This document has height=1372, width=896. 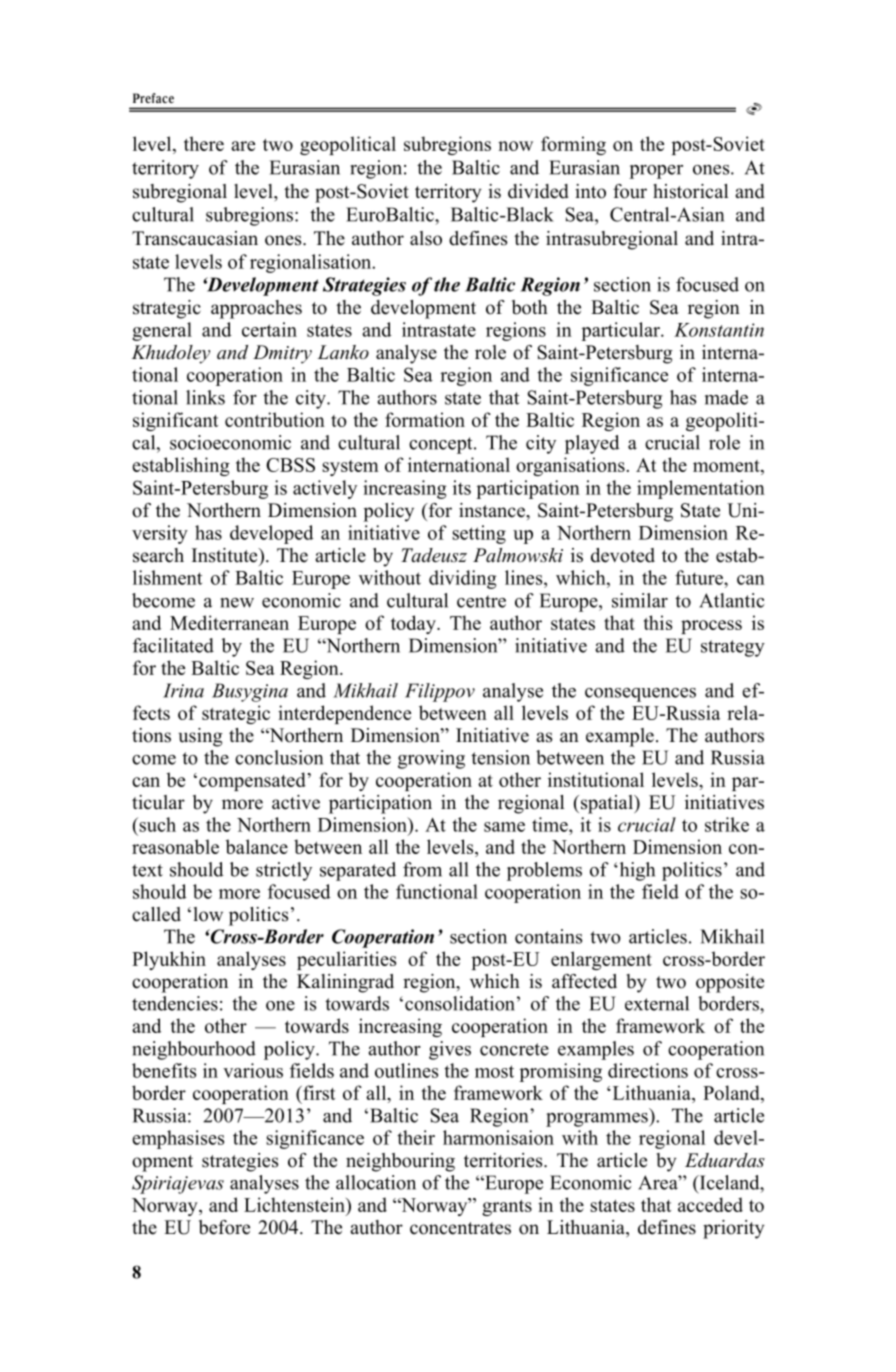 What do you see at coordinates (442, 445) in the document?
I see `concept` at bounding box center [442, 445].
